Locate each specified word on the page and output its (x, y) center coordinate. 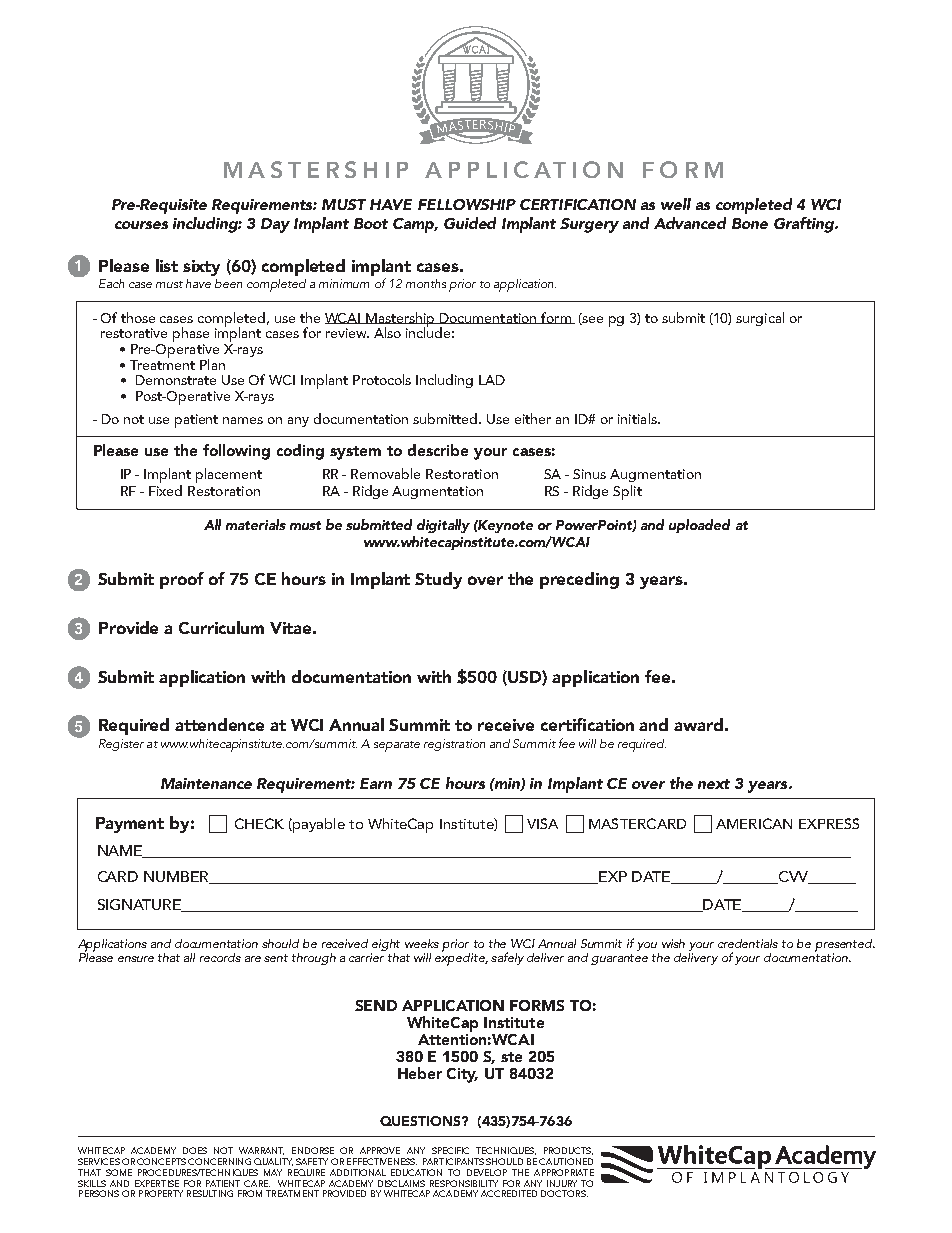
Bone (750, 223)
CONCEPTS (161, 1161)
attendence (219, 724)
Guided (470, 223)
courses (141, 225)
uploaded (699, 526)
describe (438, 450)
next (714, 784)
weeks (422, 943)
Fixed (165, 490)
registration (454, 745)
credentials (748, 943)
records (220, 957)
